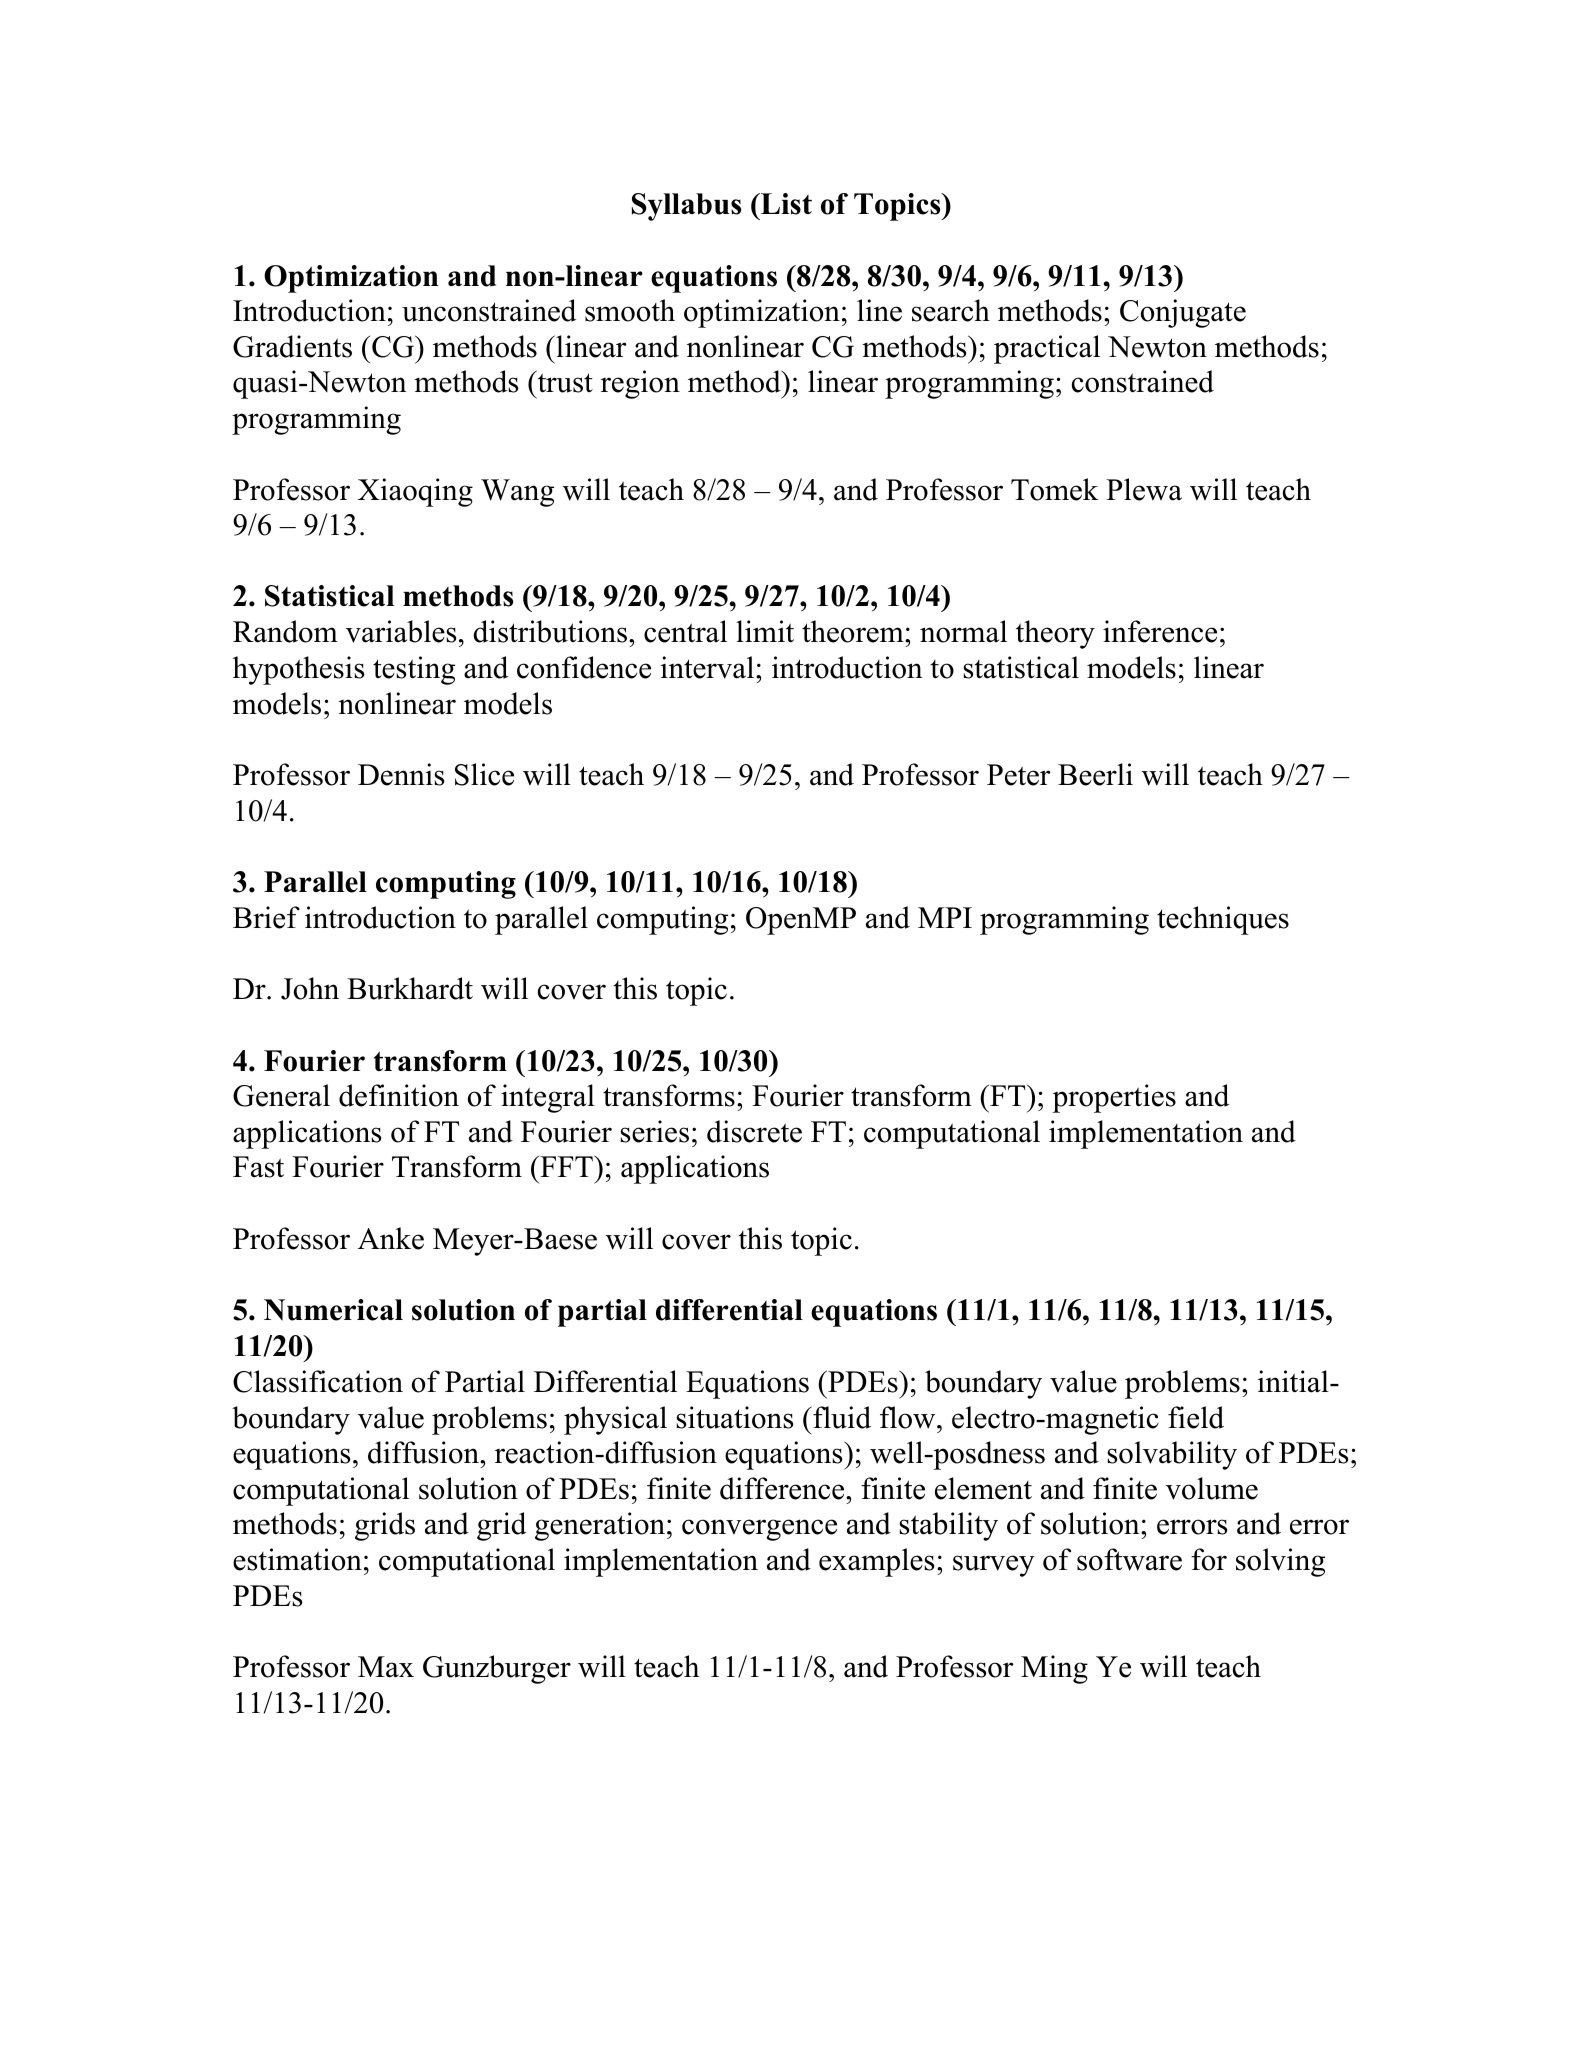 This screenshot has height=2048, width=1582. What do you see at coordinates (785, 204) in the screenshot?
I see `List` at bounding box center [785, 204].
